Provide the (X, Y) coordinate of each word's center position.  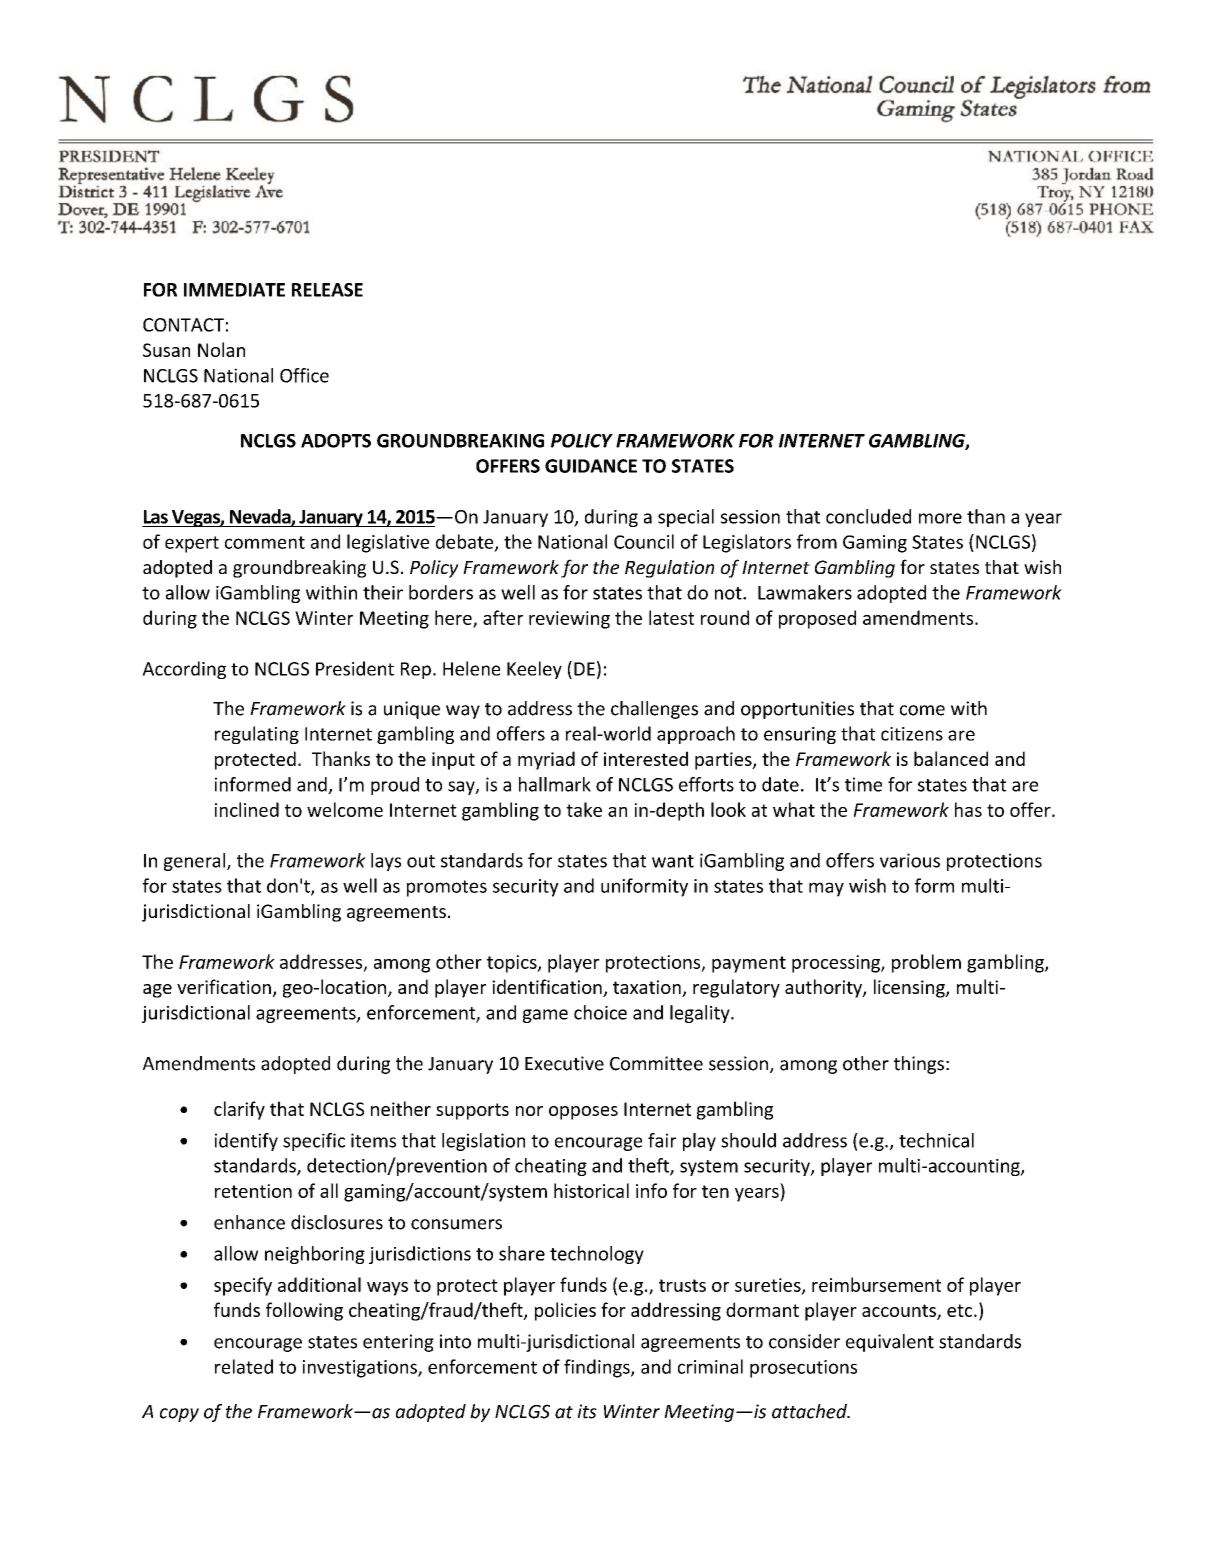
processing (837, 964)
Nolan (221, 349)
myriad (546, 760)
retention (253, 1191)
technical (936, 1140)
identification (548, 988)
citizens (912, 734)
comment (265, 542)
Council (644, 541)
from (816, 541)
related (244, 1366)
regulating (257, 735)
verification (224, 986)
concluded (868, 516)
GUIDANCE (591, 466)
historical (591, 1190)
